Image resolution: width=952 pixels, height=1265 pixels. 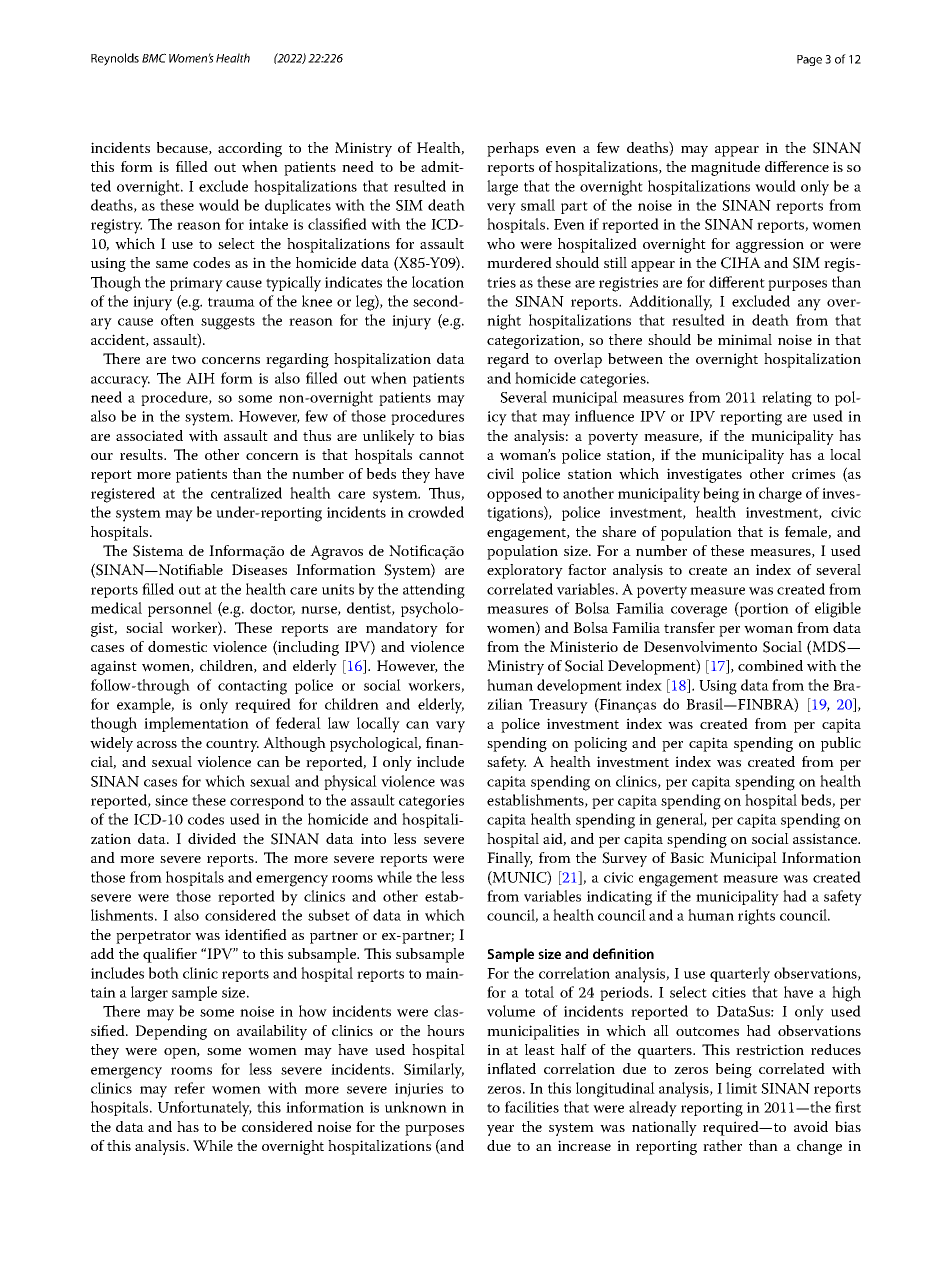 I want to click on Page, so click(x=809, y=60).
